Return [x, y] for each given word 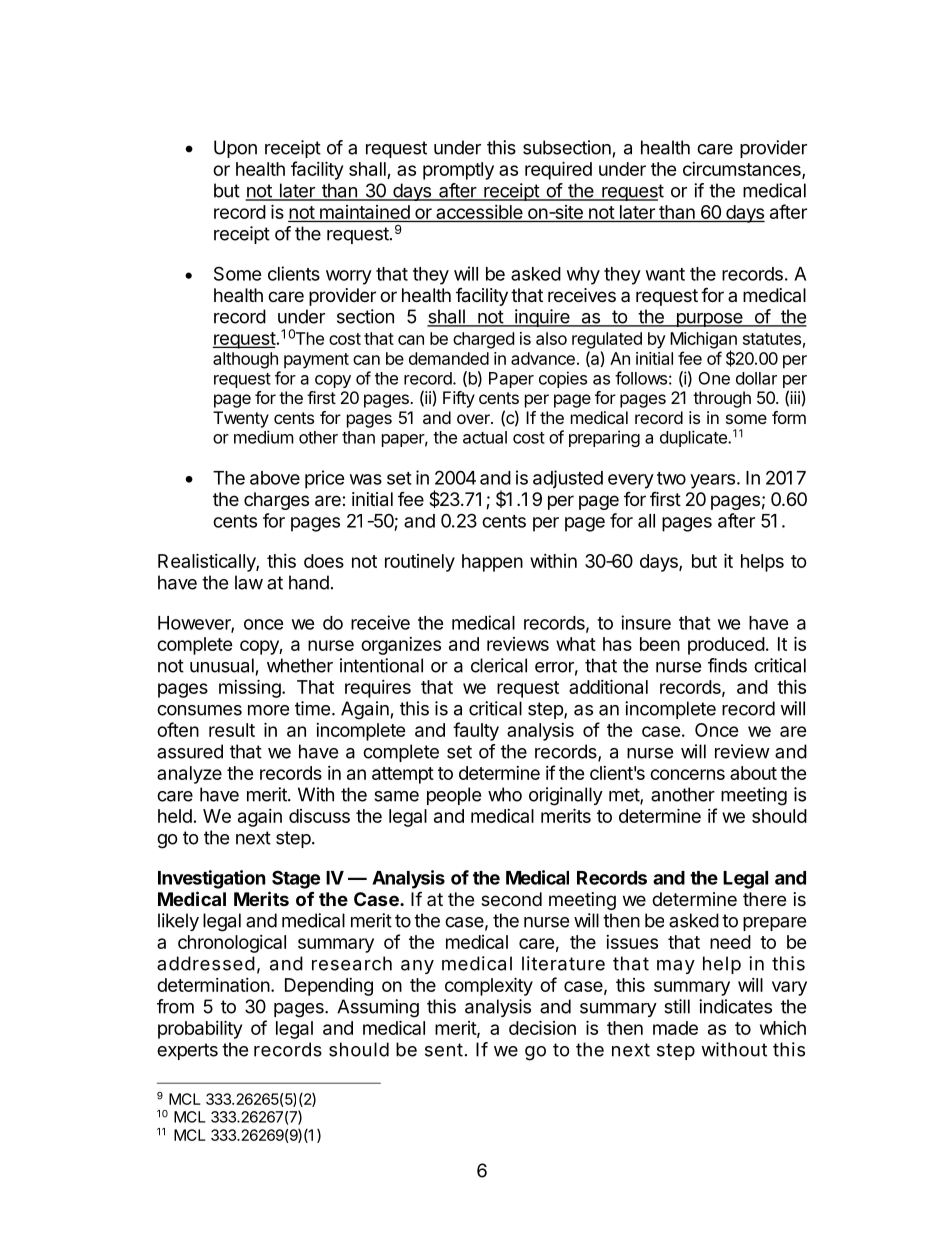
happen [492, 563]
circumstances [743, 170]
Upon [235, 149]
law [249, 582]
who [505, 794]
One [714, 378]
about [753, 773]
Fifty [459, 399]
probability [200, 1029]
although [245, 360]
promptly [458, 171]
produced [726, 646]
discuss [319, 816]
